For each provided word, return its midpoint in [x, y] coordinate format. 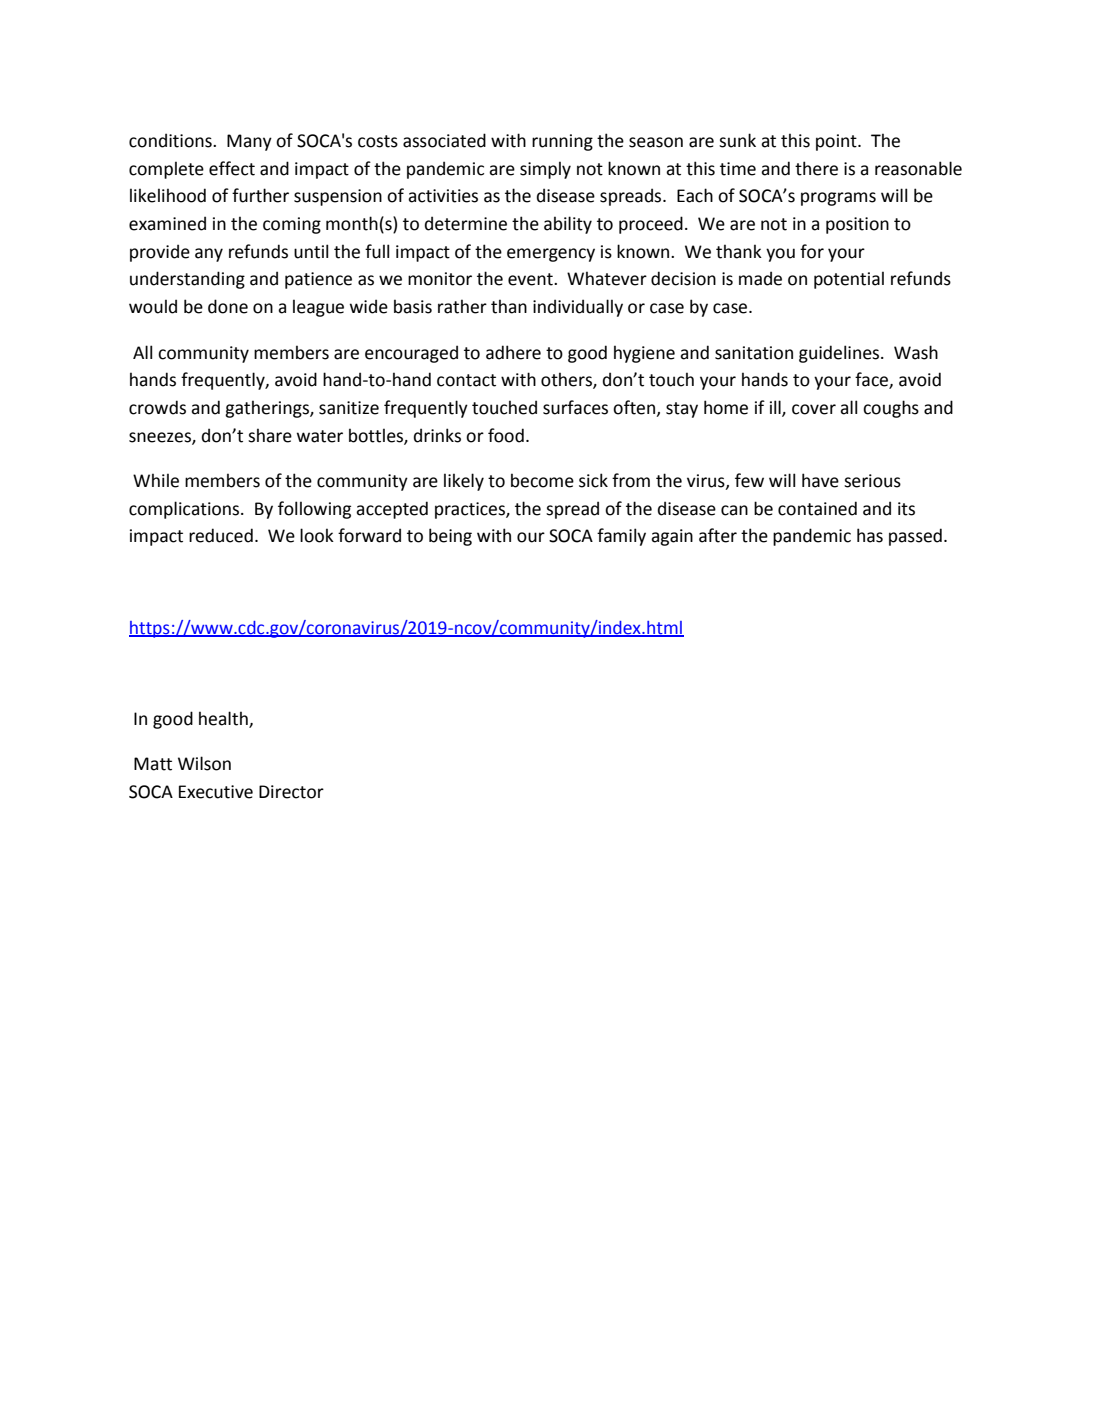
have [820, 480]
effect [232, 168]
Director [291, 792]
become [542, 480]
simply [545, 170]
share [270, 435]
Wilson [204, 763]
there [816, 168]
